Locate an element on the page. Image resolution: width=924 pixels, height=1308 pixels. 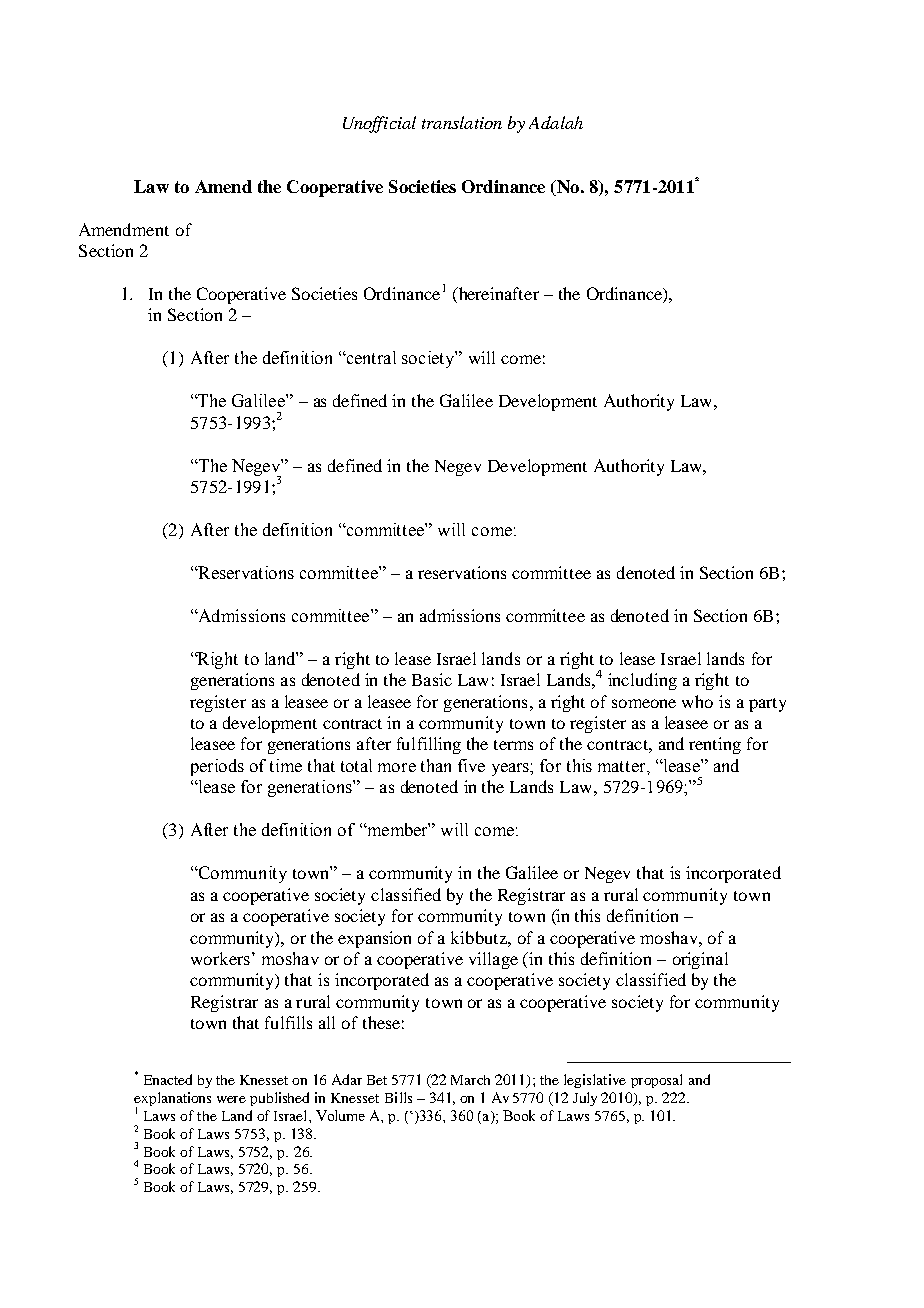
periods is located at coordinates (217, 767).
